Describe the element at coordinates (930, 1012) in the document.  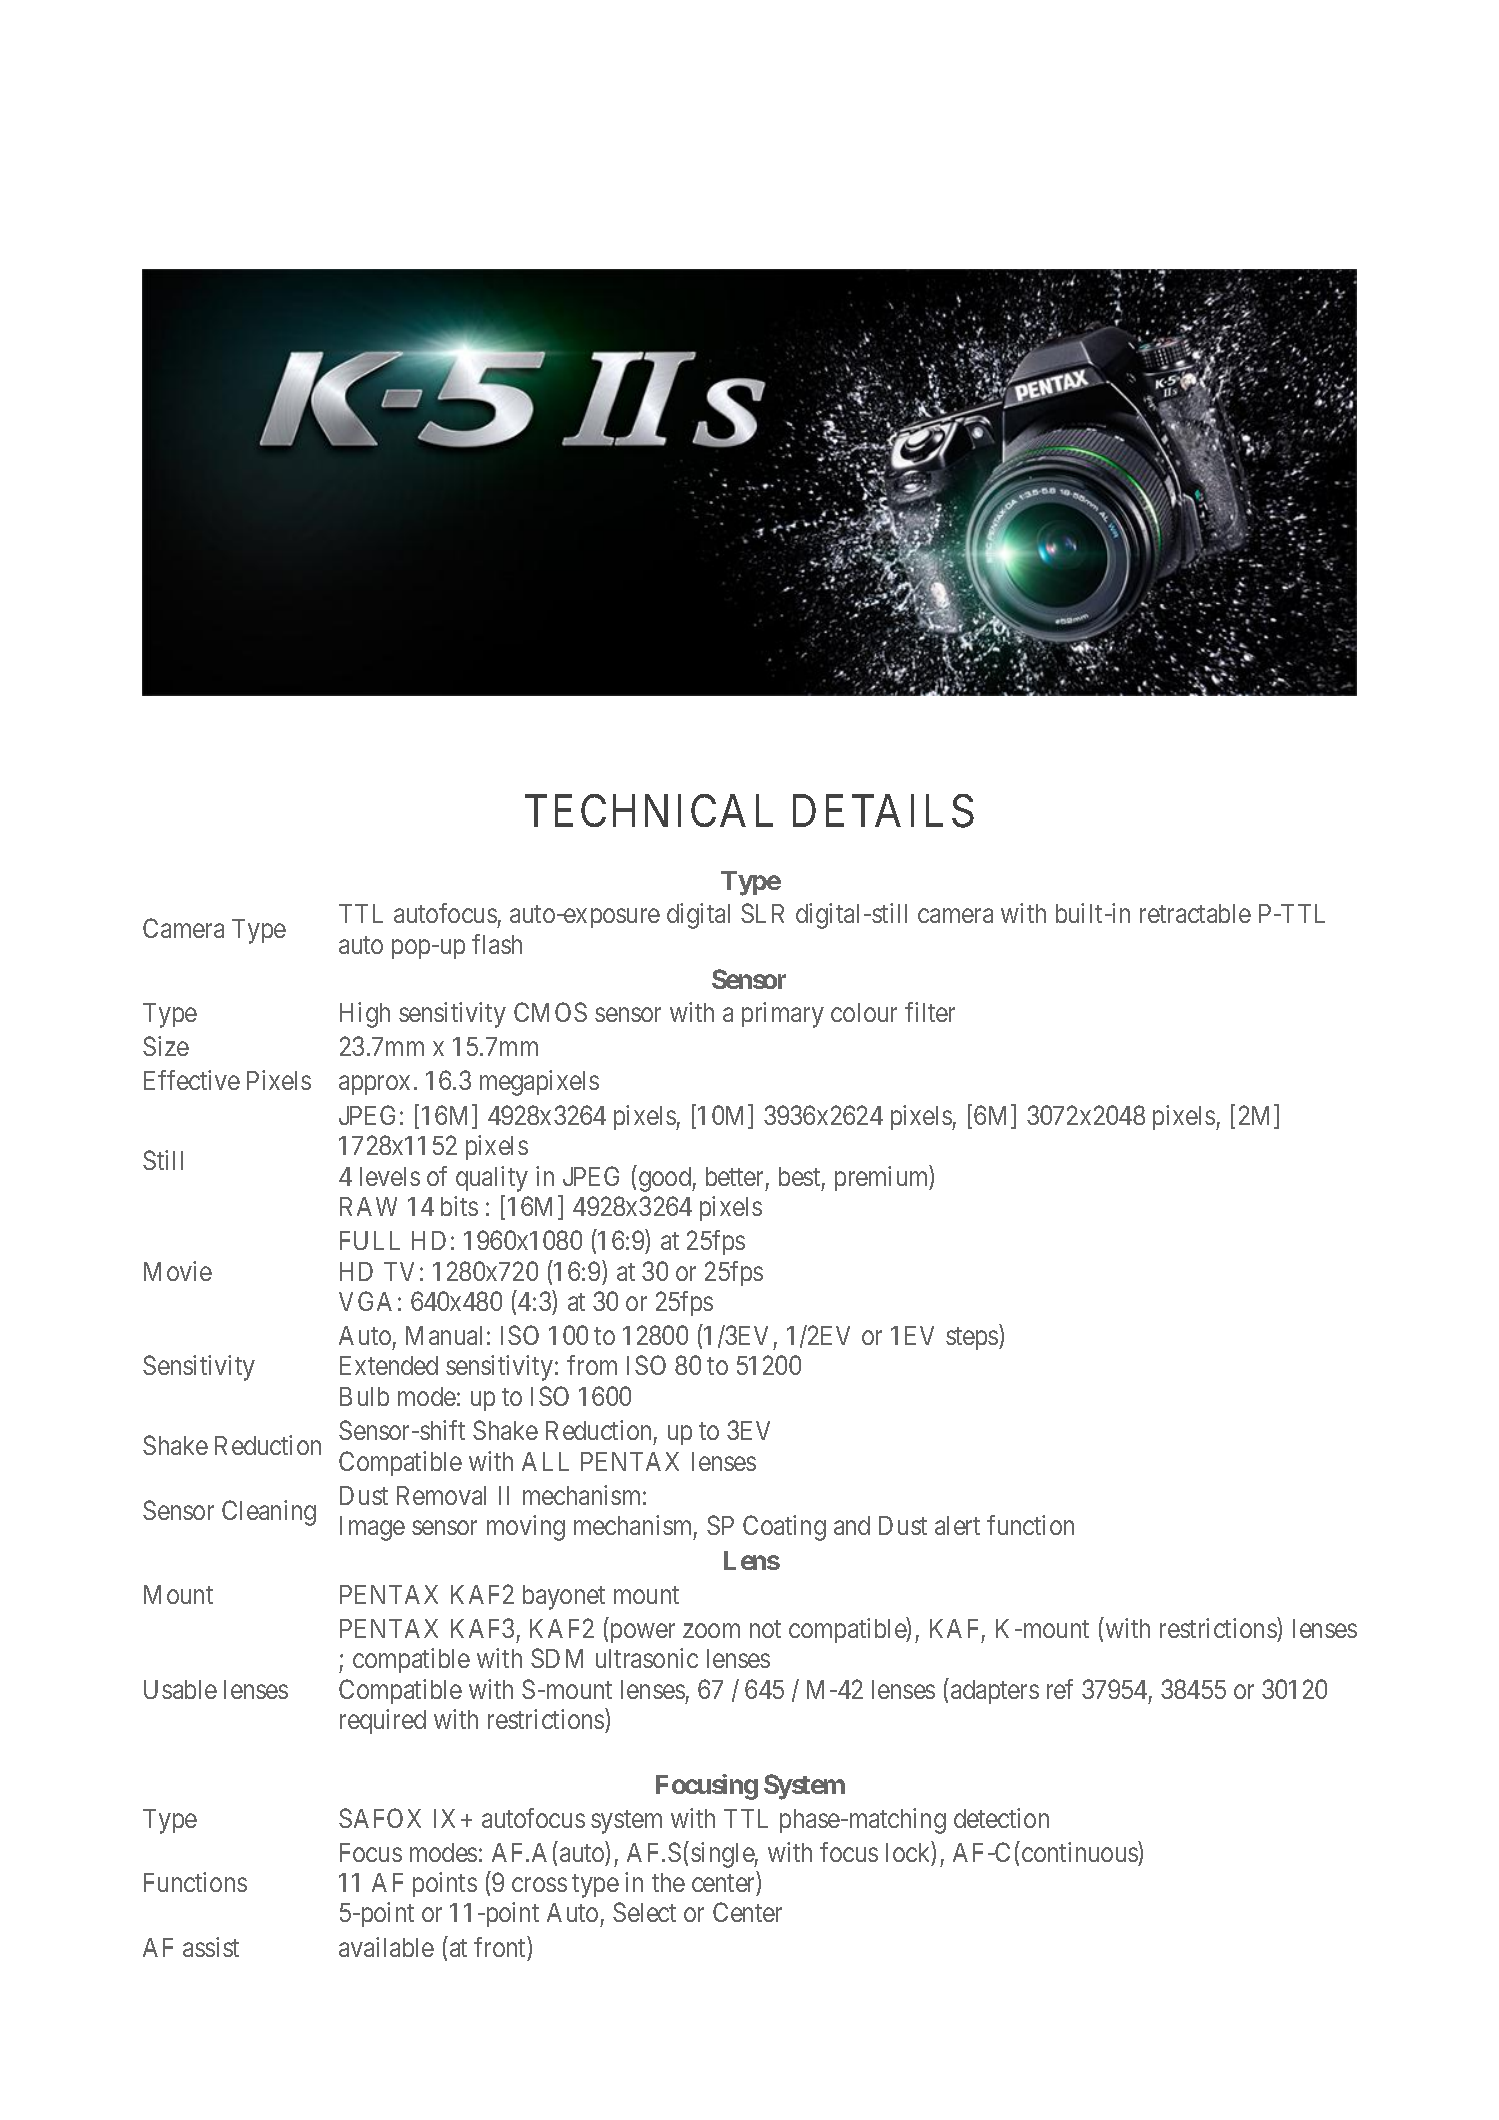
I see `filter` at that location.
